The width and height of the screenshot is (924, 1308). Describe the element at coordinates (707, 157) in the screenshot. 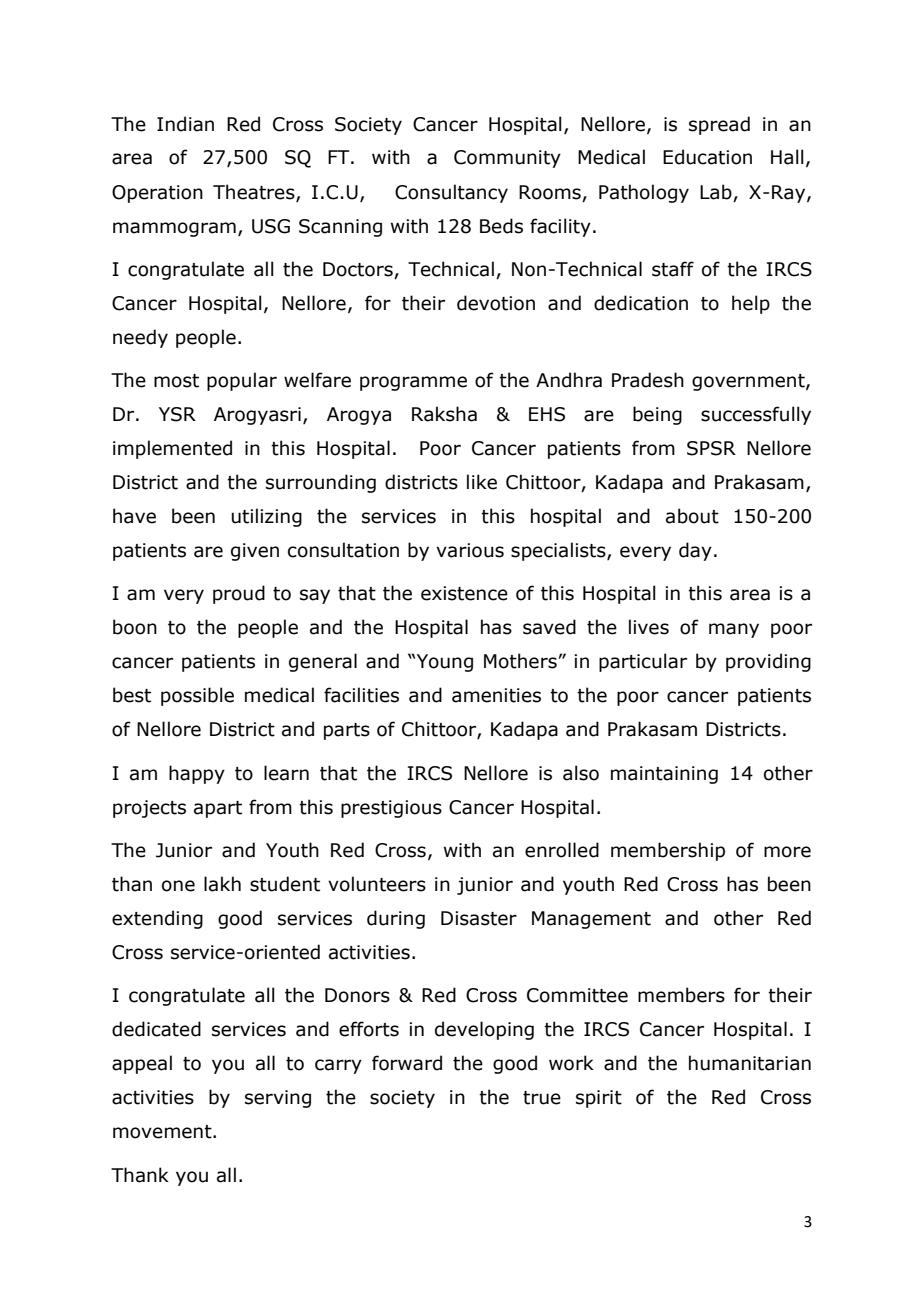

I see `Education` at that location.
